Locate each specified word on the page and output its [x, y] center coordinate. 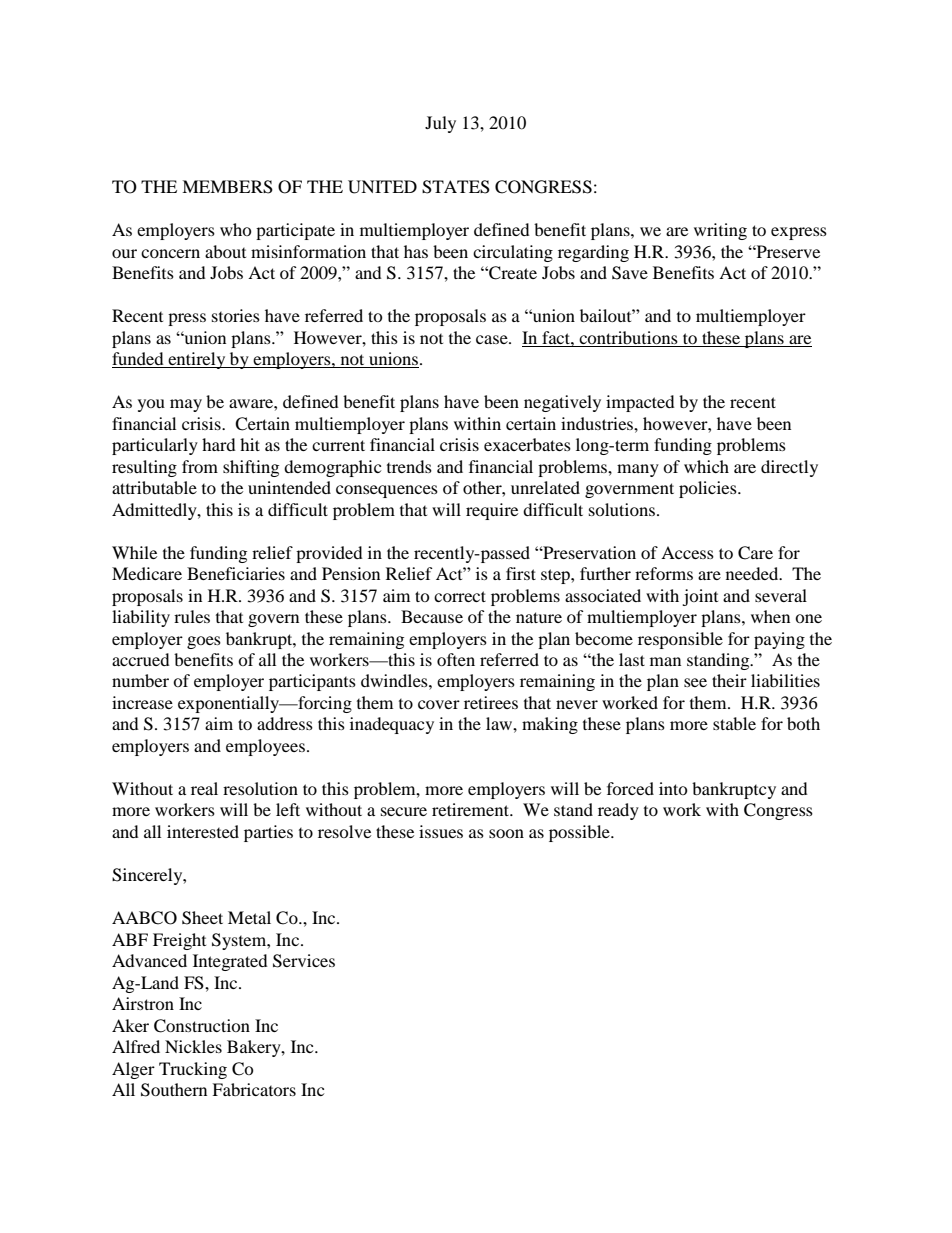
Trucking [193, 1070]
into [673, 788]
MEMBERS [227, 187]
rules [192, 616]
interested [203, 831]
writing [720, 231]
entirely [197, 360]
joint [700, 597]
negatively [562, 403]
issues [441, 831]
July [440, 124]
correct [460, 596]
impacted [640, 403]
